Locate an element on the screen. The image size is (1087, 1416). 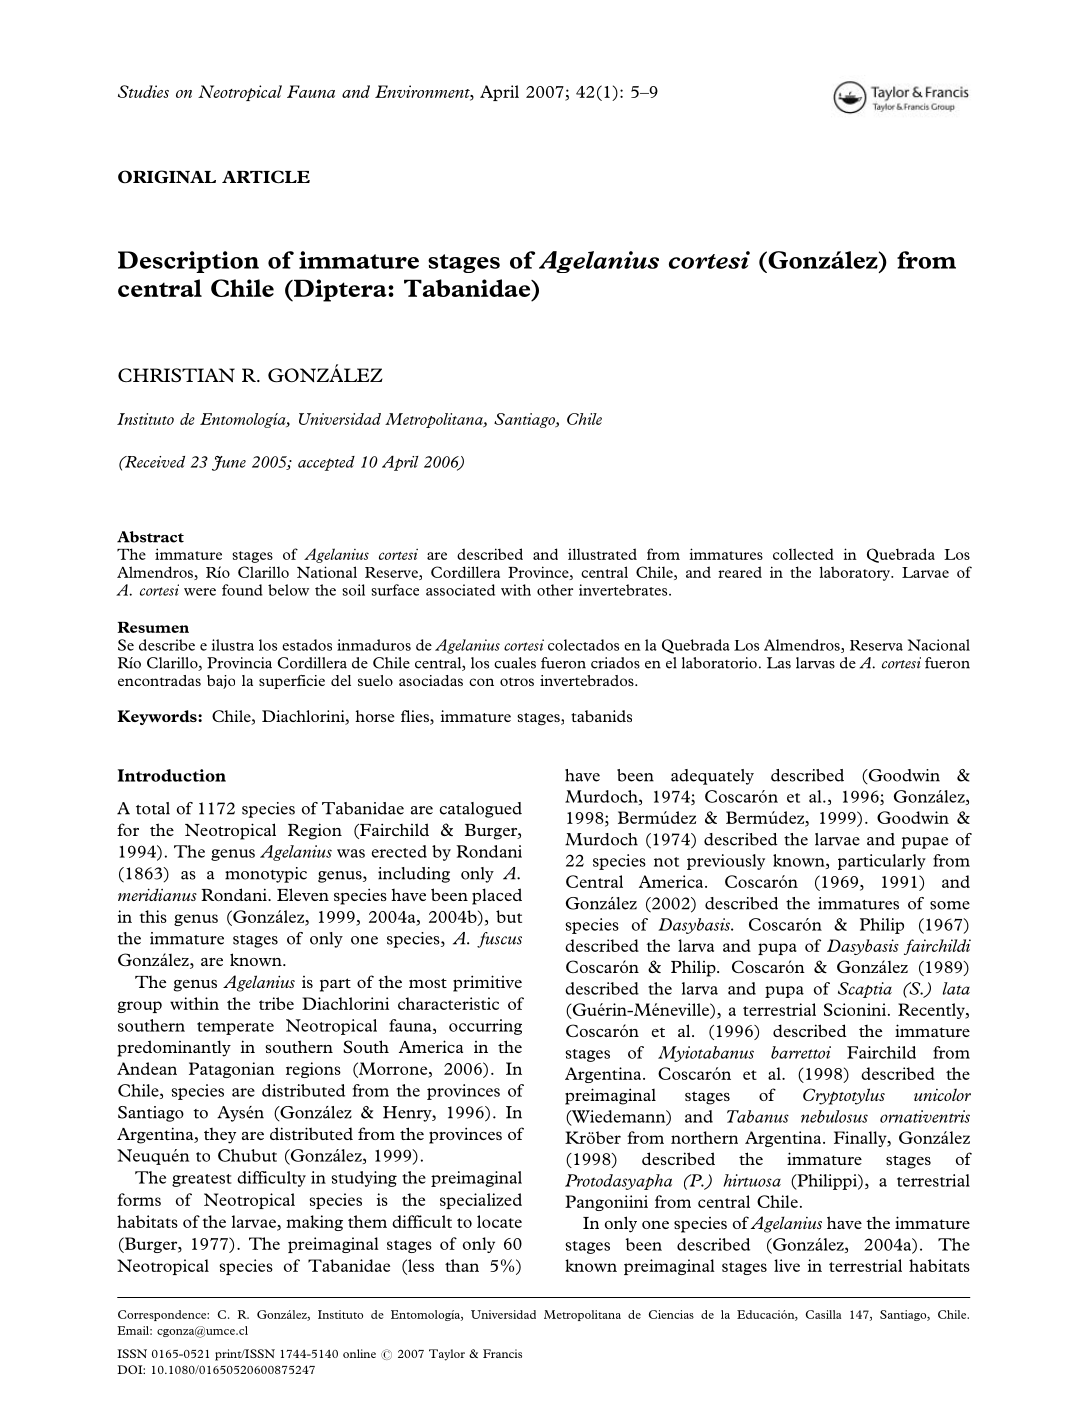
lata is located at coordinates (956, 988).
